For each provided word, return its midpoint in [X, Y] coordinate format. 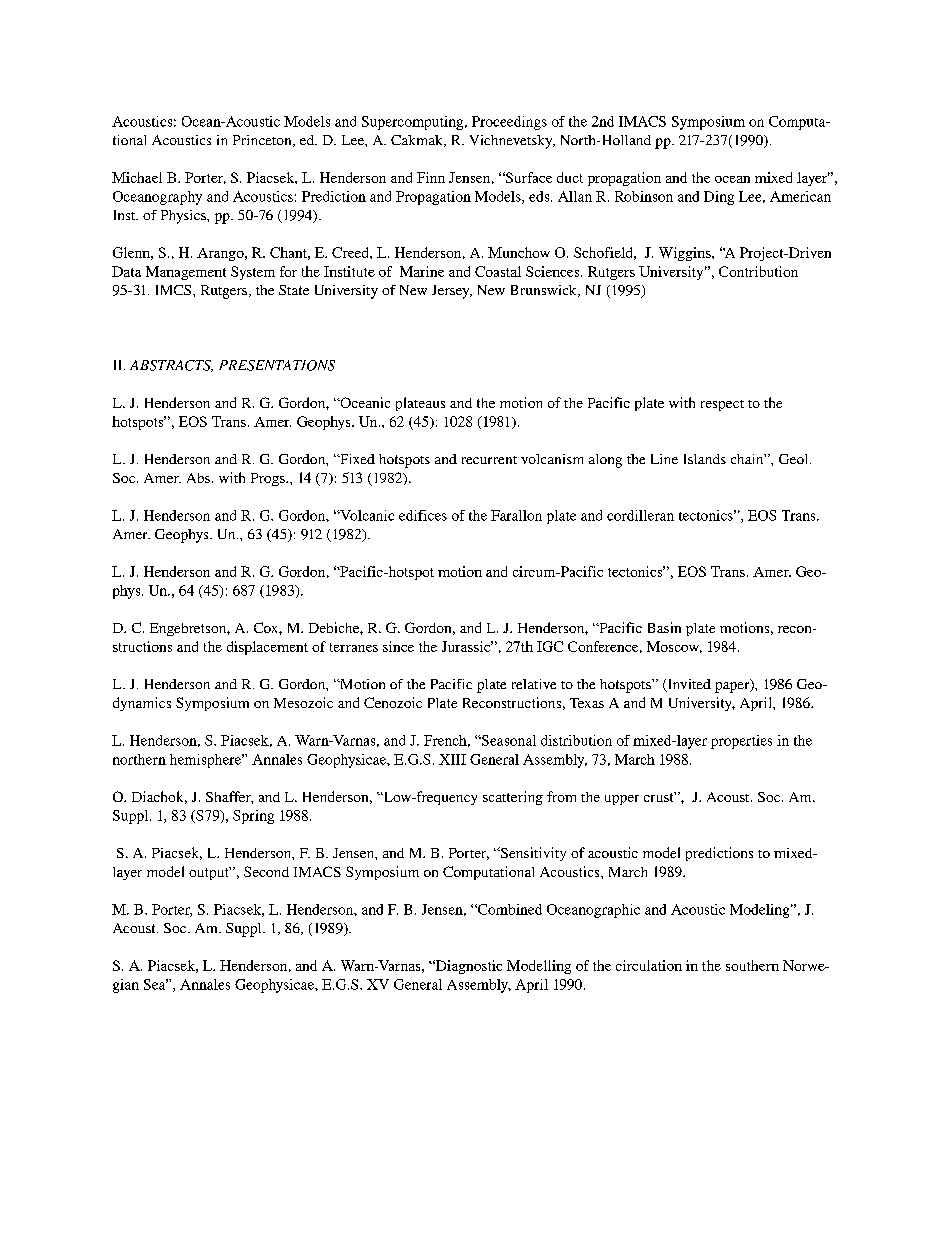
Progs [269, 479]
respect [722, 405]
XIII [452, 759]
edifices [423, 515]
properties [741, 742]
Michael [137, 177]
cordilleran [640, 515]
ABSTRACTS [171, 366]
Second [266, 871]
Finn [431, 177]
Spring [253, 817]
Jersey [452, 292]
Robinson [644, 196]
